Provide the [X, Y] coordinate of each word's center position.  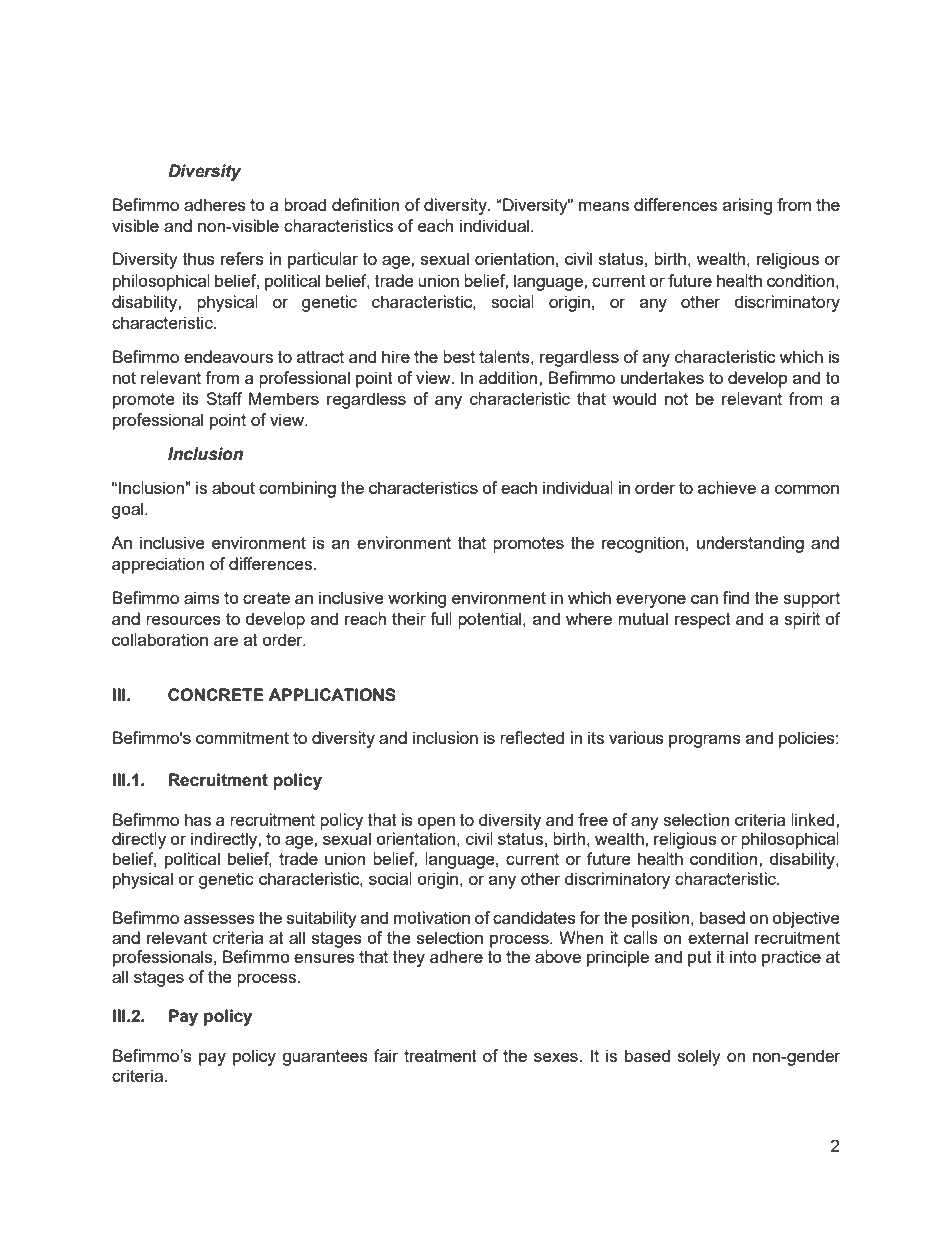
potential [491, 620]
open [436, 823]
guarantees [325, 1058]
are [226, 641]
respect [703, 621]
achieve [727, 487]
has [198, 819]
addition [509, 377]
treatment [440, 1056]
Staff [224, 398]
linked [814, 819]
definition [365, 204]
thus [199, 258]
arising [747, 206]
